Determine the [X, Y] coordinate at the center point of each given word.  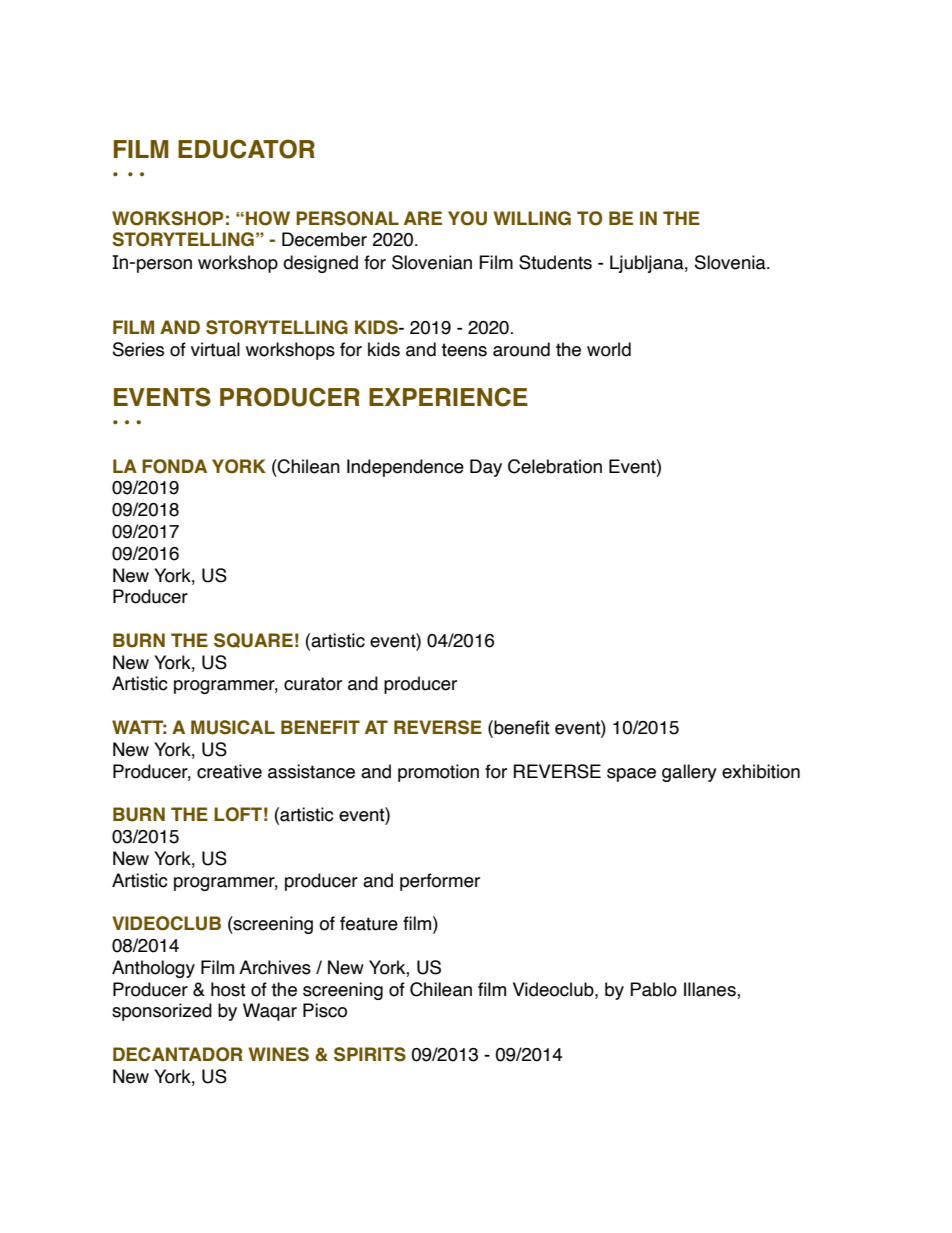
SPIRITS [370, 1054]
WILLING [532, 218]
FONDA [174, 466]
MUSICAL [233, 727]
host [228, 989]
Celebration [555, 466]
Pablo [653, 989]
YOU [467, 218]
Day [486, 468]
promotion [438, 773]
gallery [689, 773]
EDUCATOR [246, 149]
